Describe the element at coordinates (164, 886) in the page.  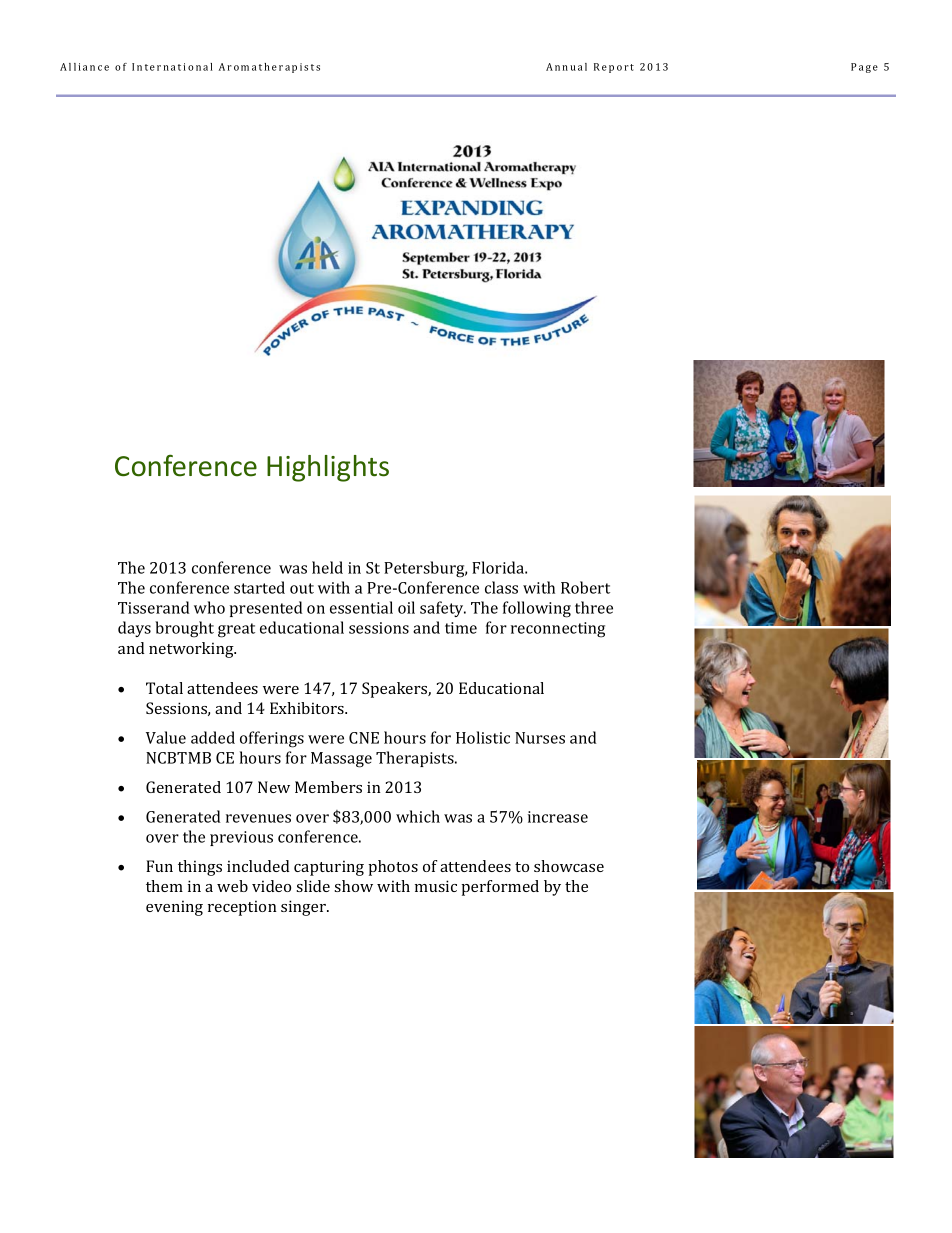
I see `them` at that location.
